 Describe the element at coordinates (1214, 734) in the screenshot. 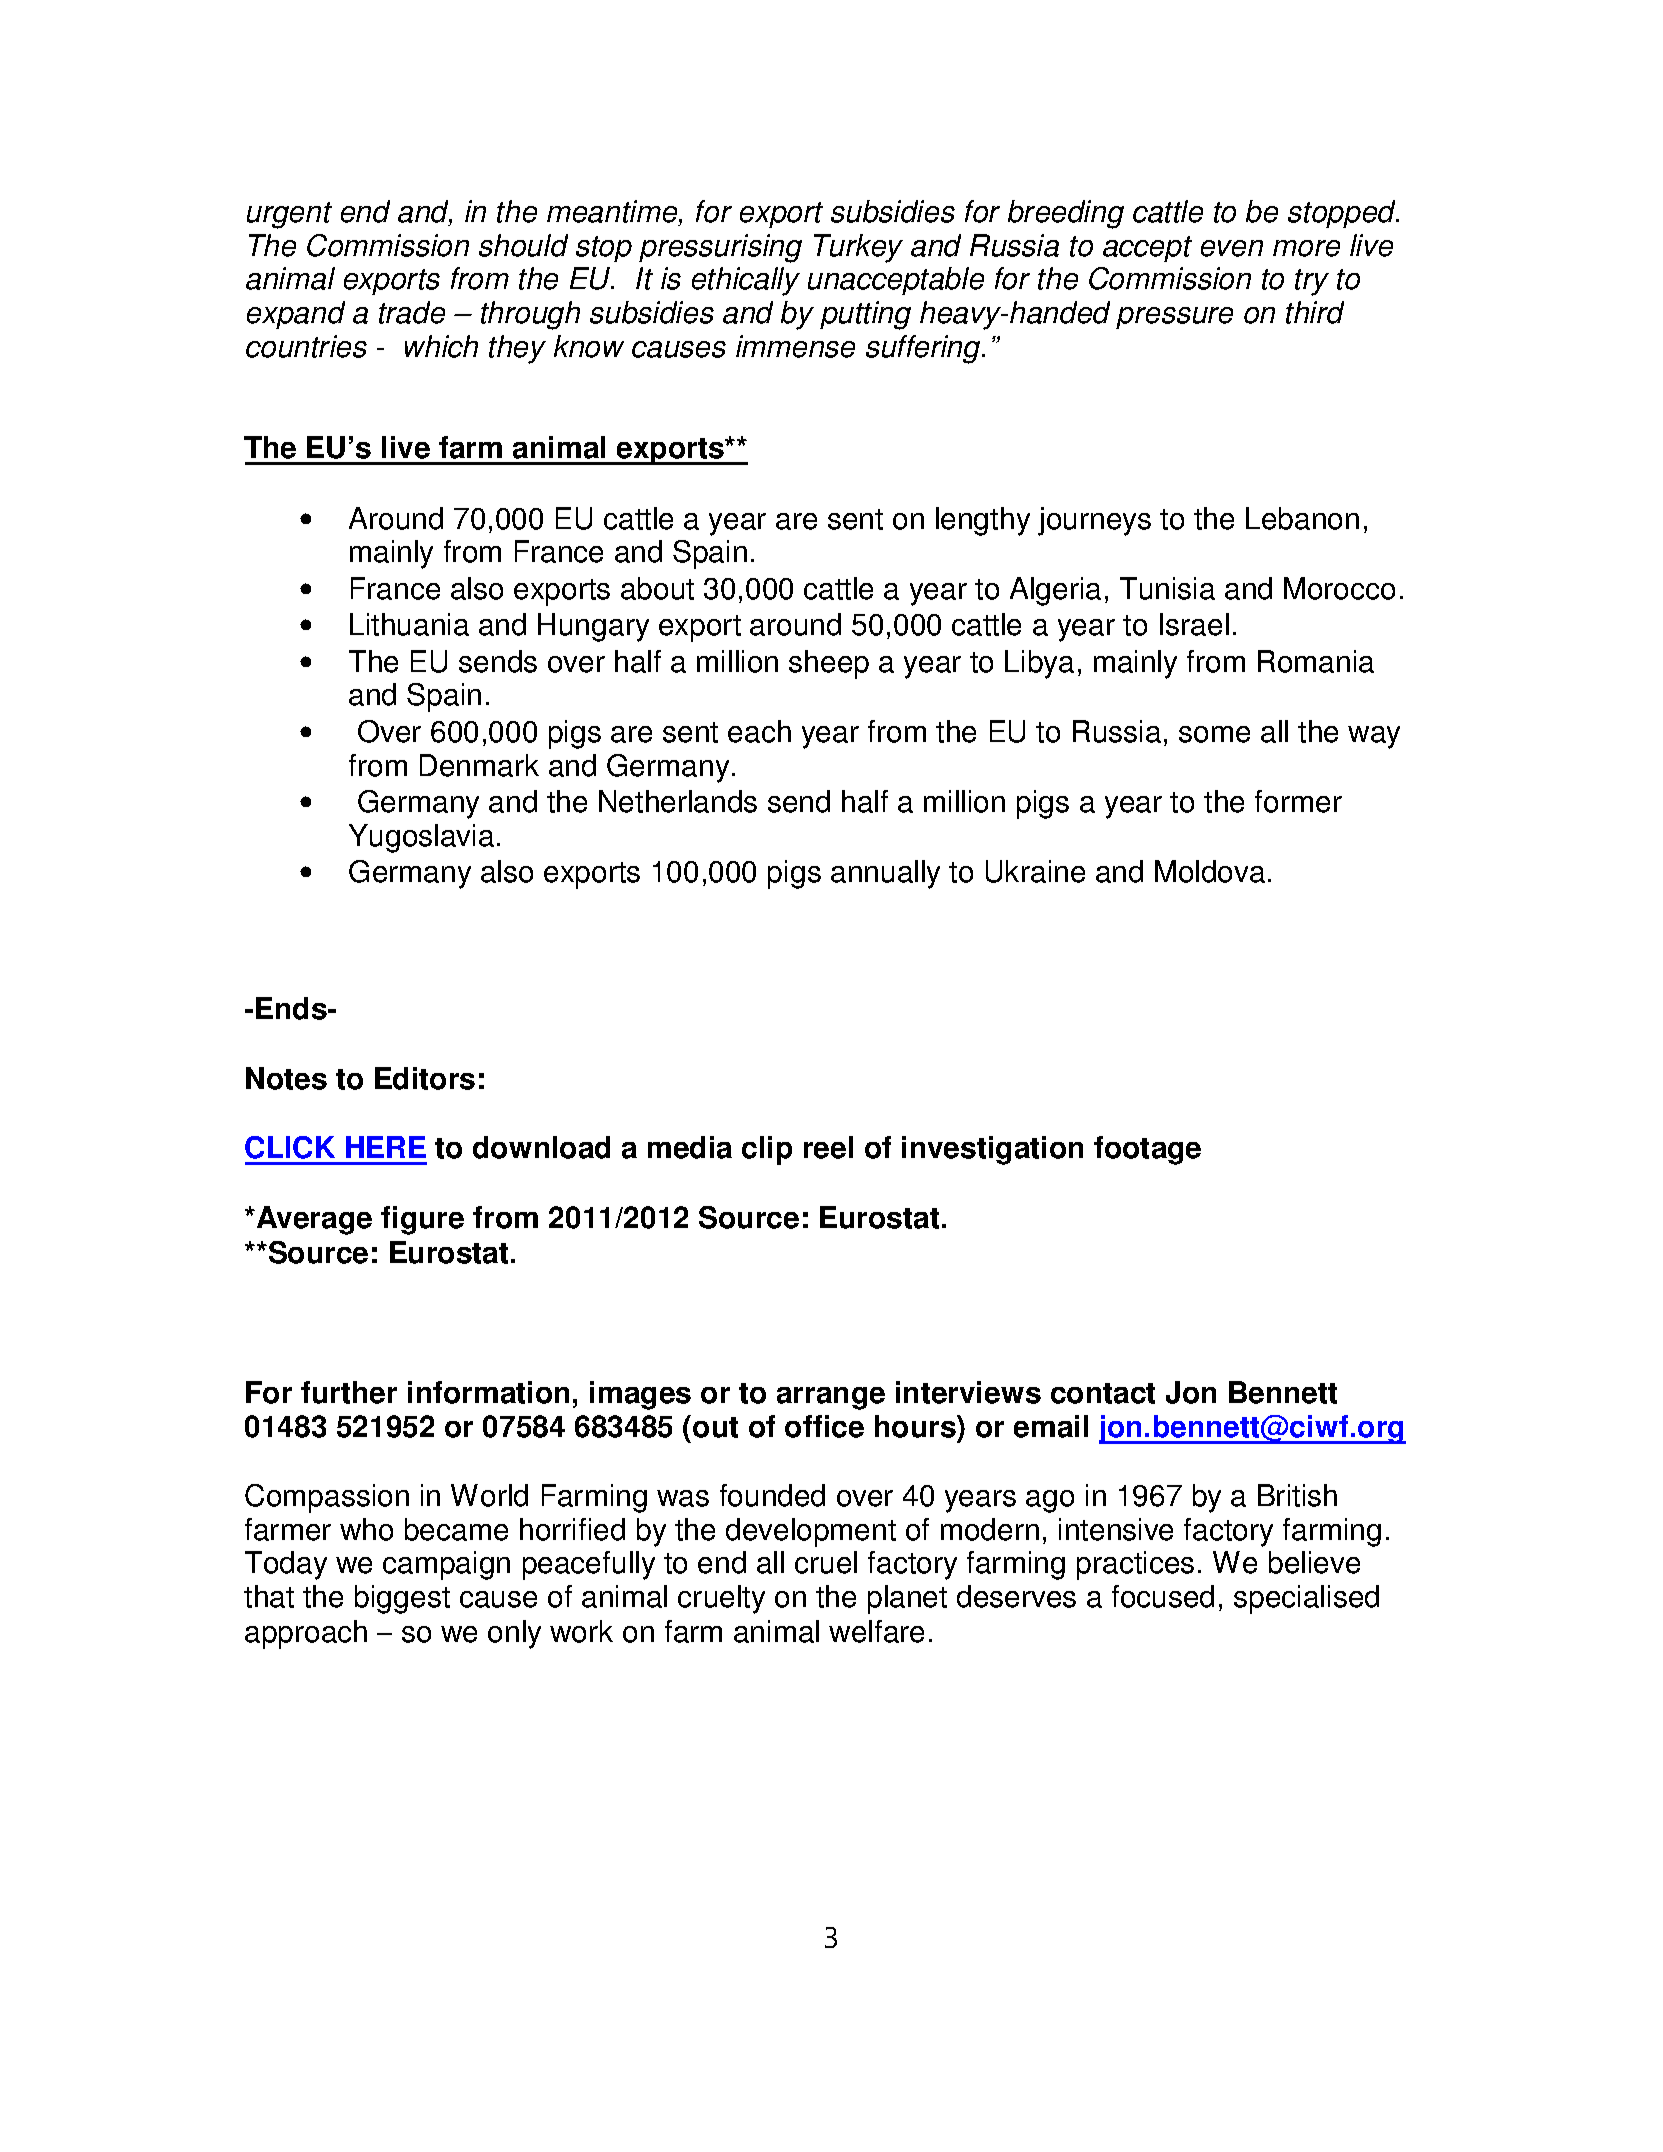

I see `some` at that location.
